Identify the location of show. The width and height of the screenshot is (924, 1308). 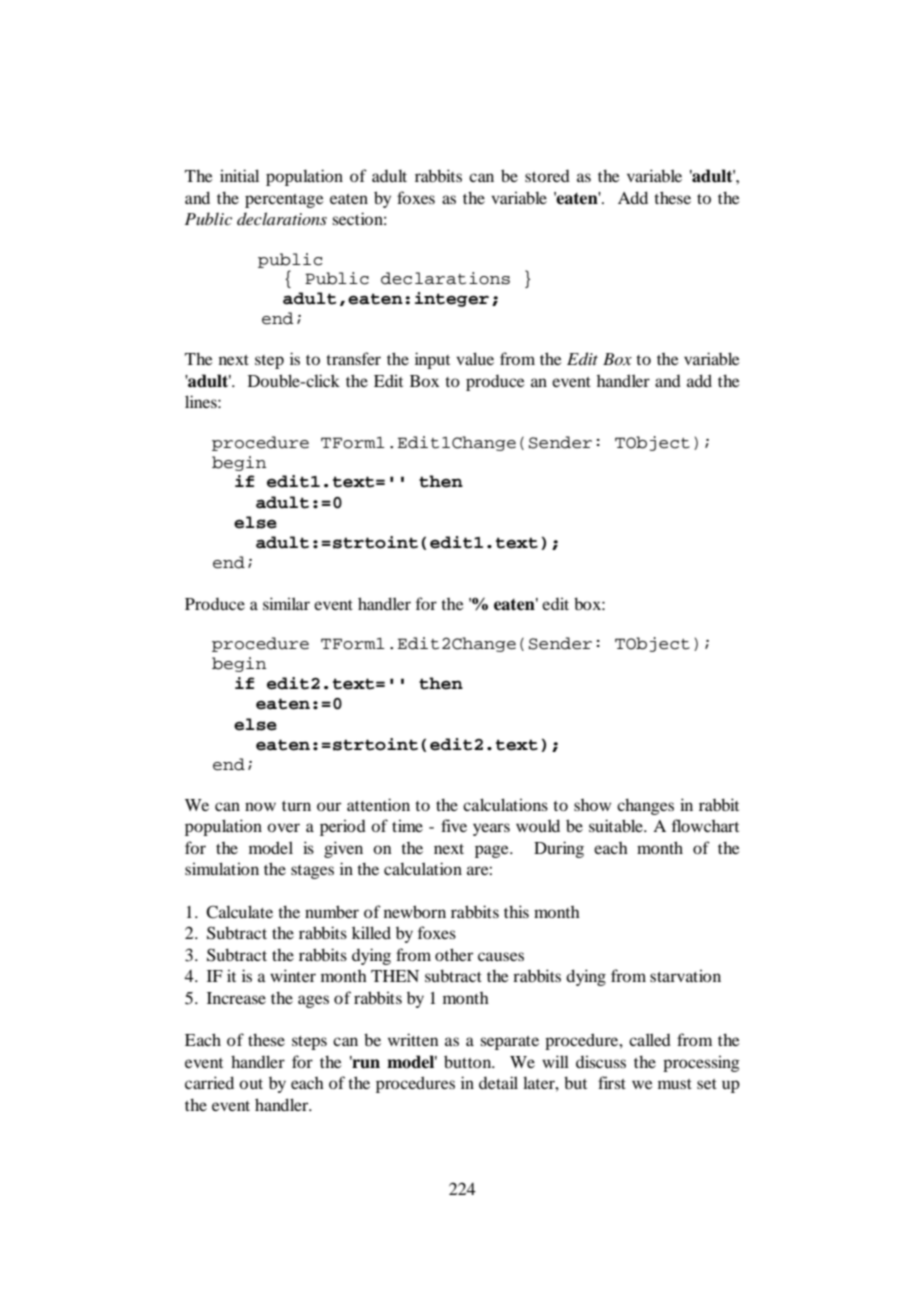
(592, 805).
